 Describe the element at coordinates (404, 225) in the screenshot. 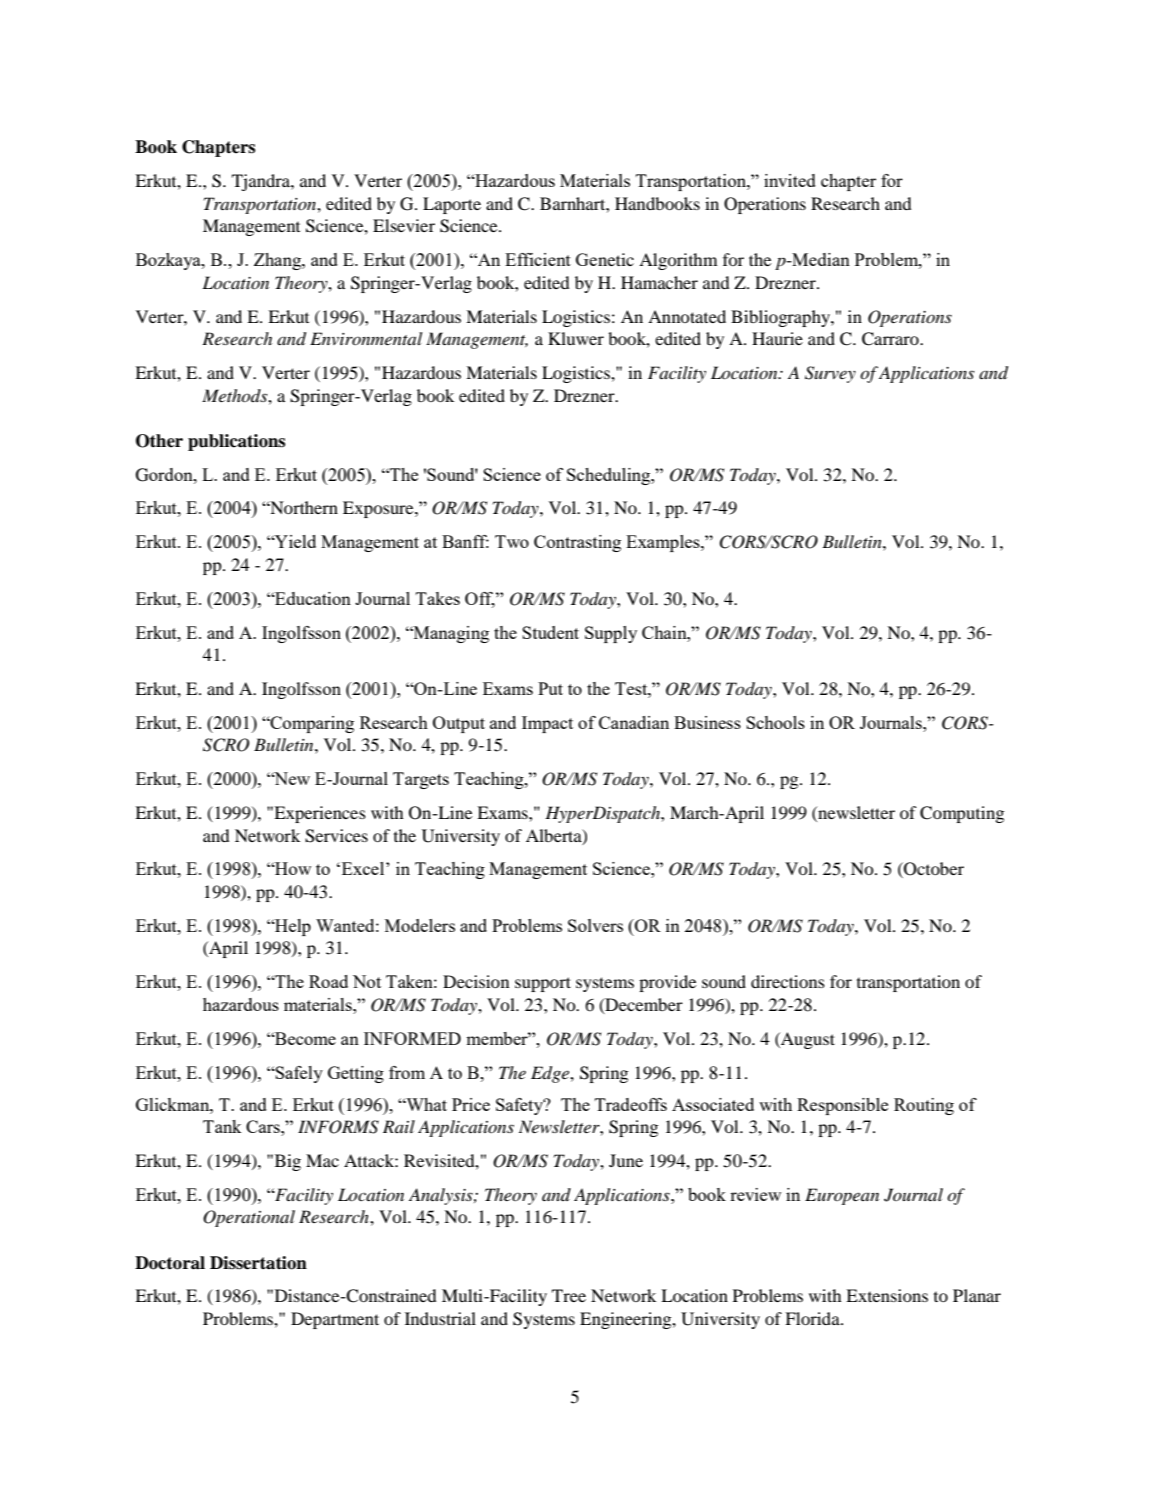

I see `Elsevier` at that location.
